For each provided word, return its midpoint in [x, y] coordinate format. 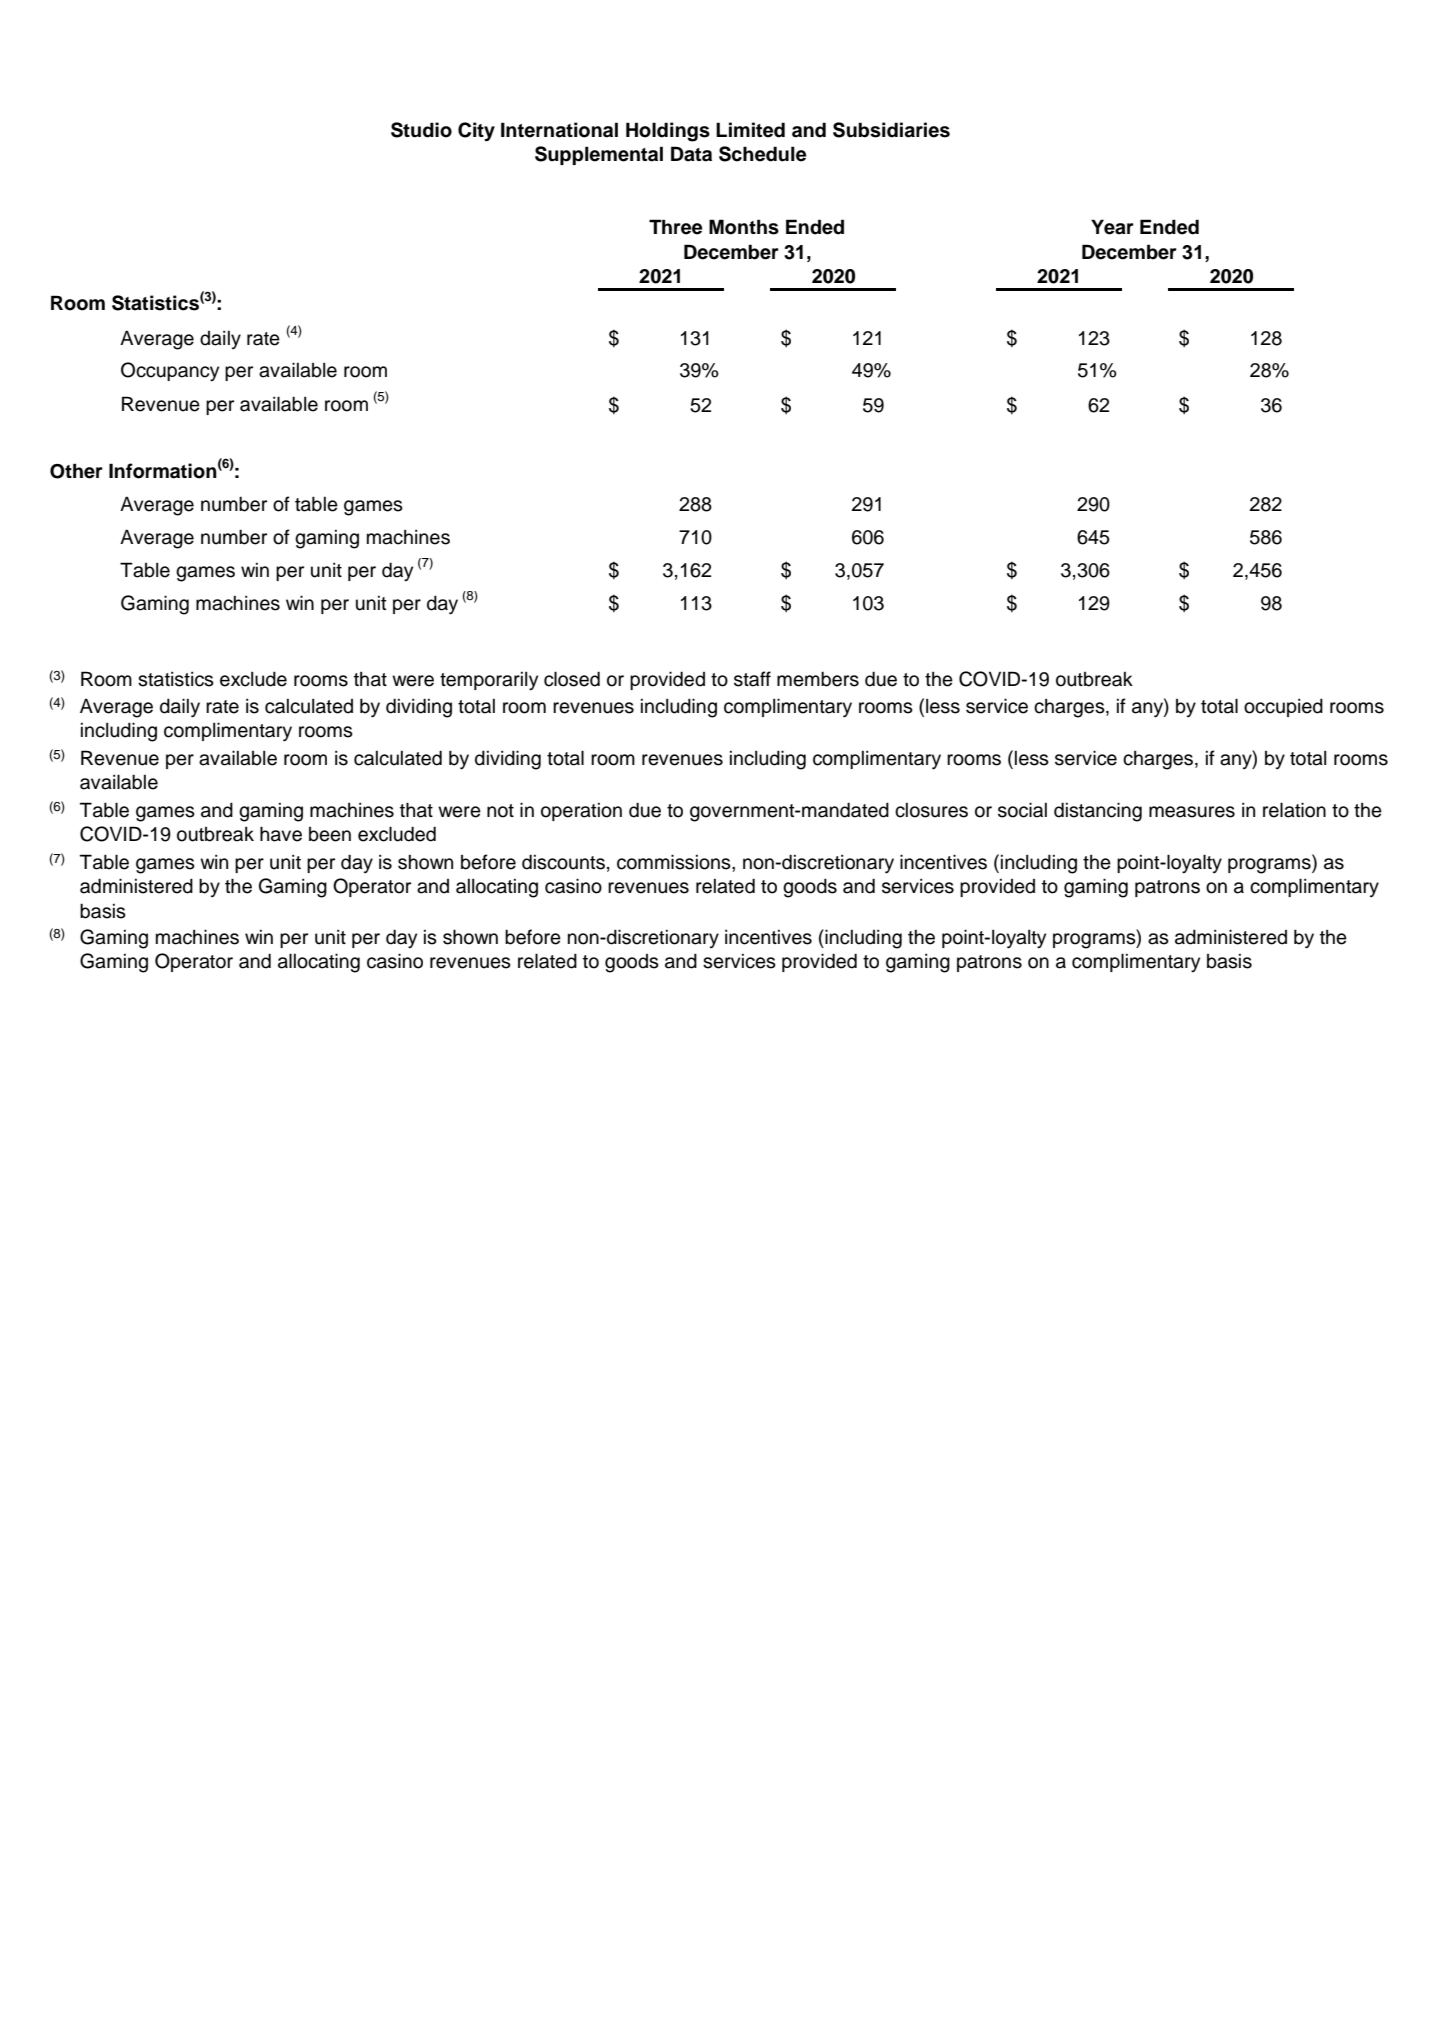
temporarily [489, 681]
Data [691, 154]
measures [1192, 812]
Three [675, 227]
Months [744, 227]
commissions [675, 862]
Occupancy [170, 372]
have [281, 834]
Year [1112, 227]
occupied [1283, 707]
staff [752, 679]
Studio [421, 130]
